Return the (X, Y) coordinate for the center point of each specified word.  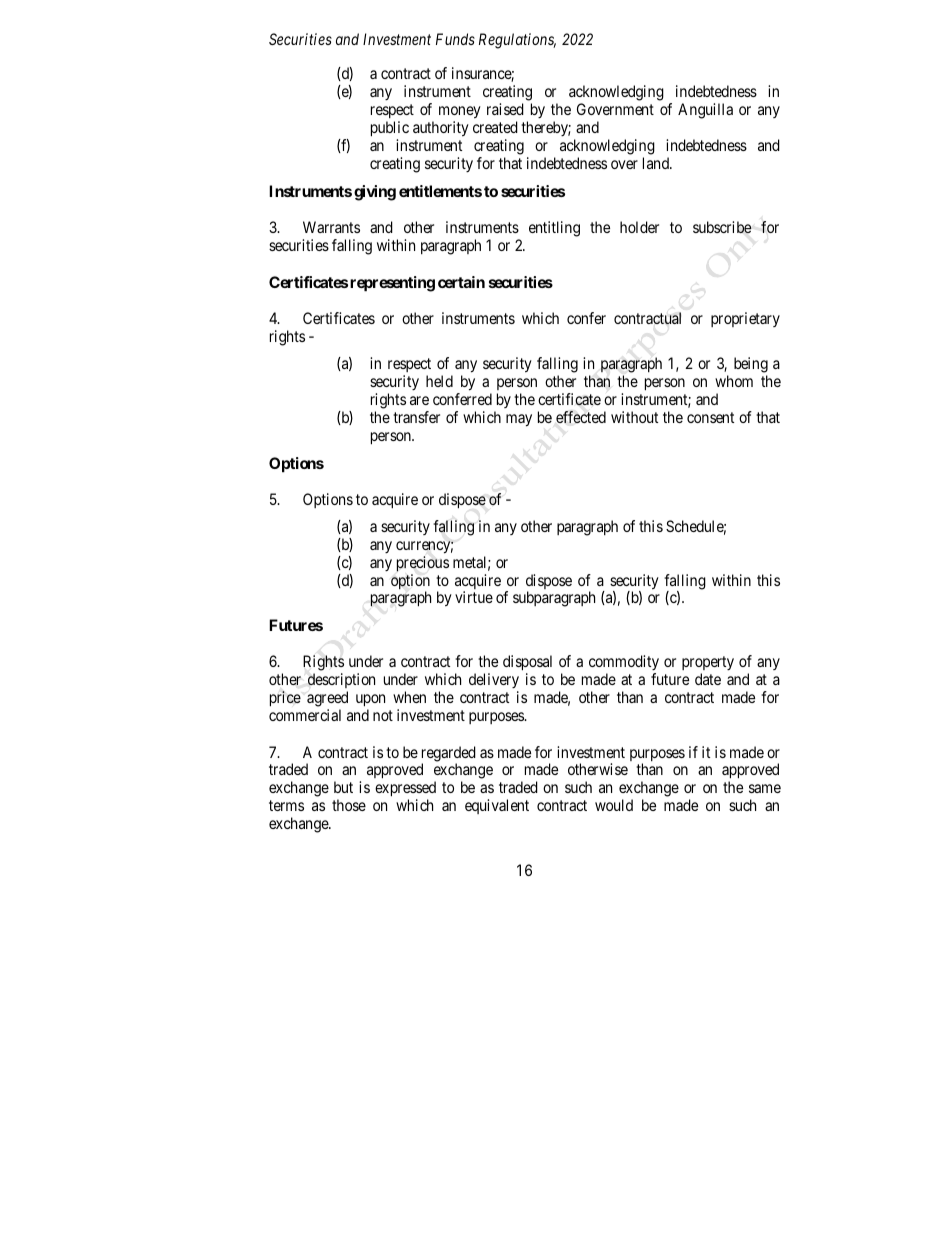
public (390, 130)
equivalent (497, 806)
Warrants (331, 227)
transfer (416, 417)
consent (710, 417)
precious (423, 564)
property (708, 665)
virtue (474, 597)
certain (461, 282)
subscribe (722, 227)
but (343, 787)
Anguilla (705, 111)
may (519, 420)
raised (505, 109)
